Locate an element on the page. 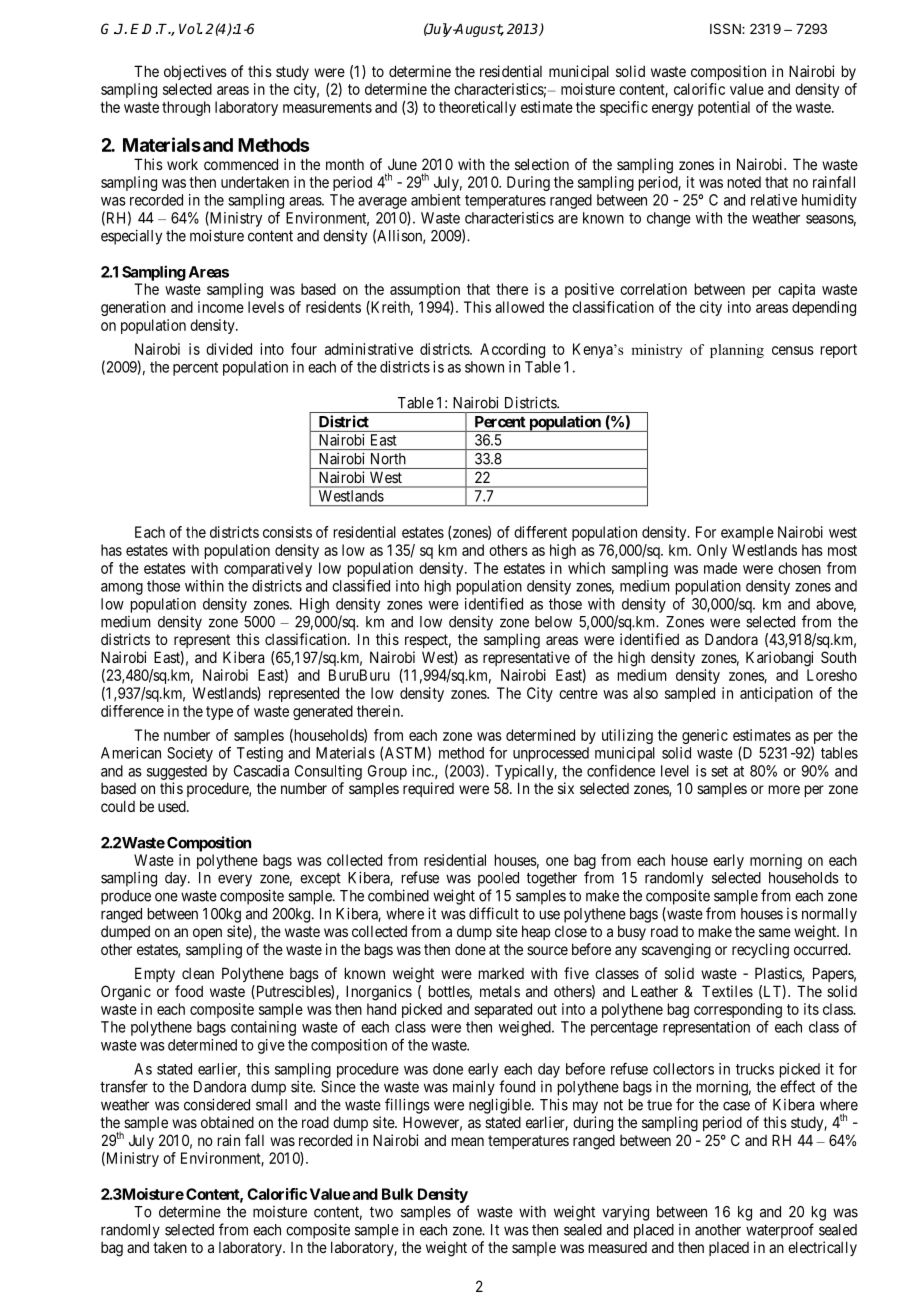  theoretically is located at coordinates (477, 108).
